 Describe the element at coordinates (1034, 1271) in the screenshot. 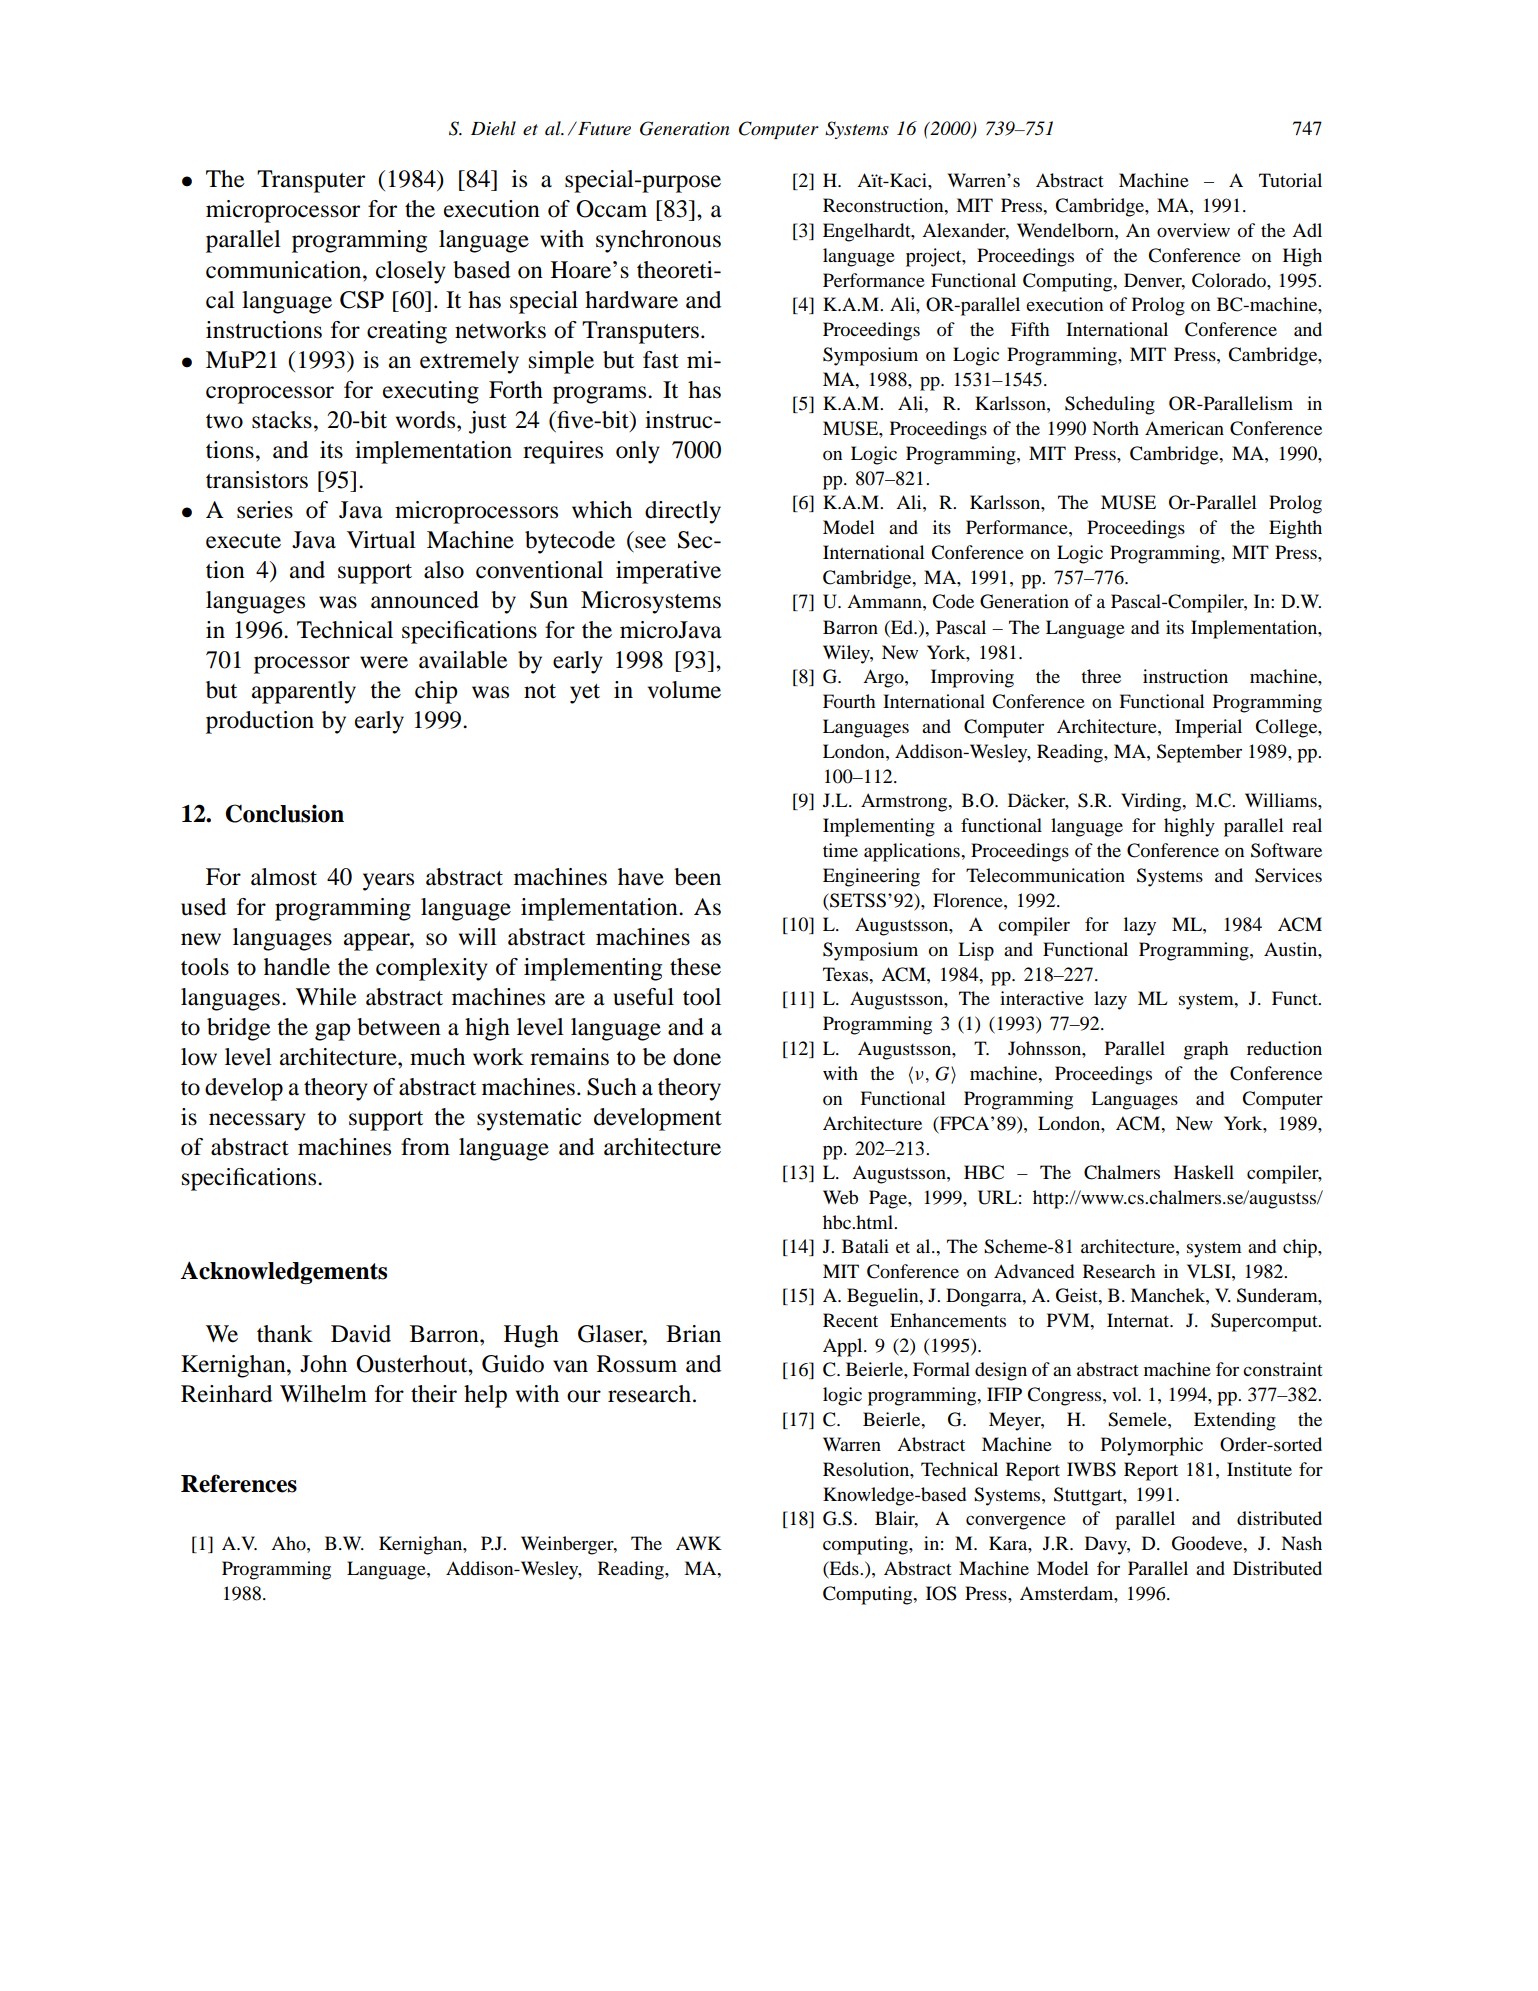

I see `Advanced` at that location.
